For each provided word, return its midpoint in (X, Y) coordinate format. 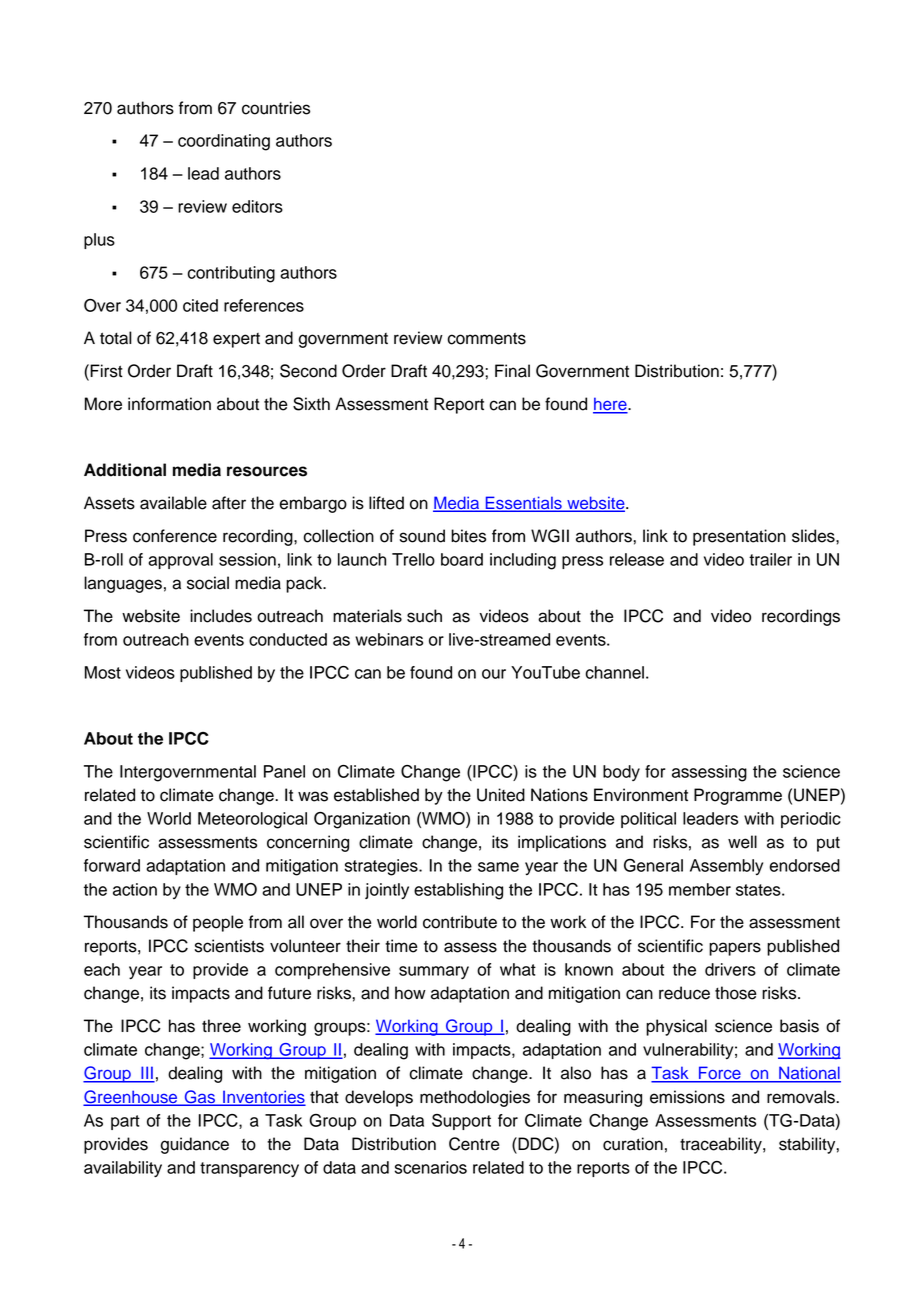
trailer (770, 559)
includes (221, 616)
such (424, 616)
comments (486, 339)
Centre (474, 1144)
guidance (195, 1145)
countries (276, 108)
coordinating (224, 142)
